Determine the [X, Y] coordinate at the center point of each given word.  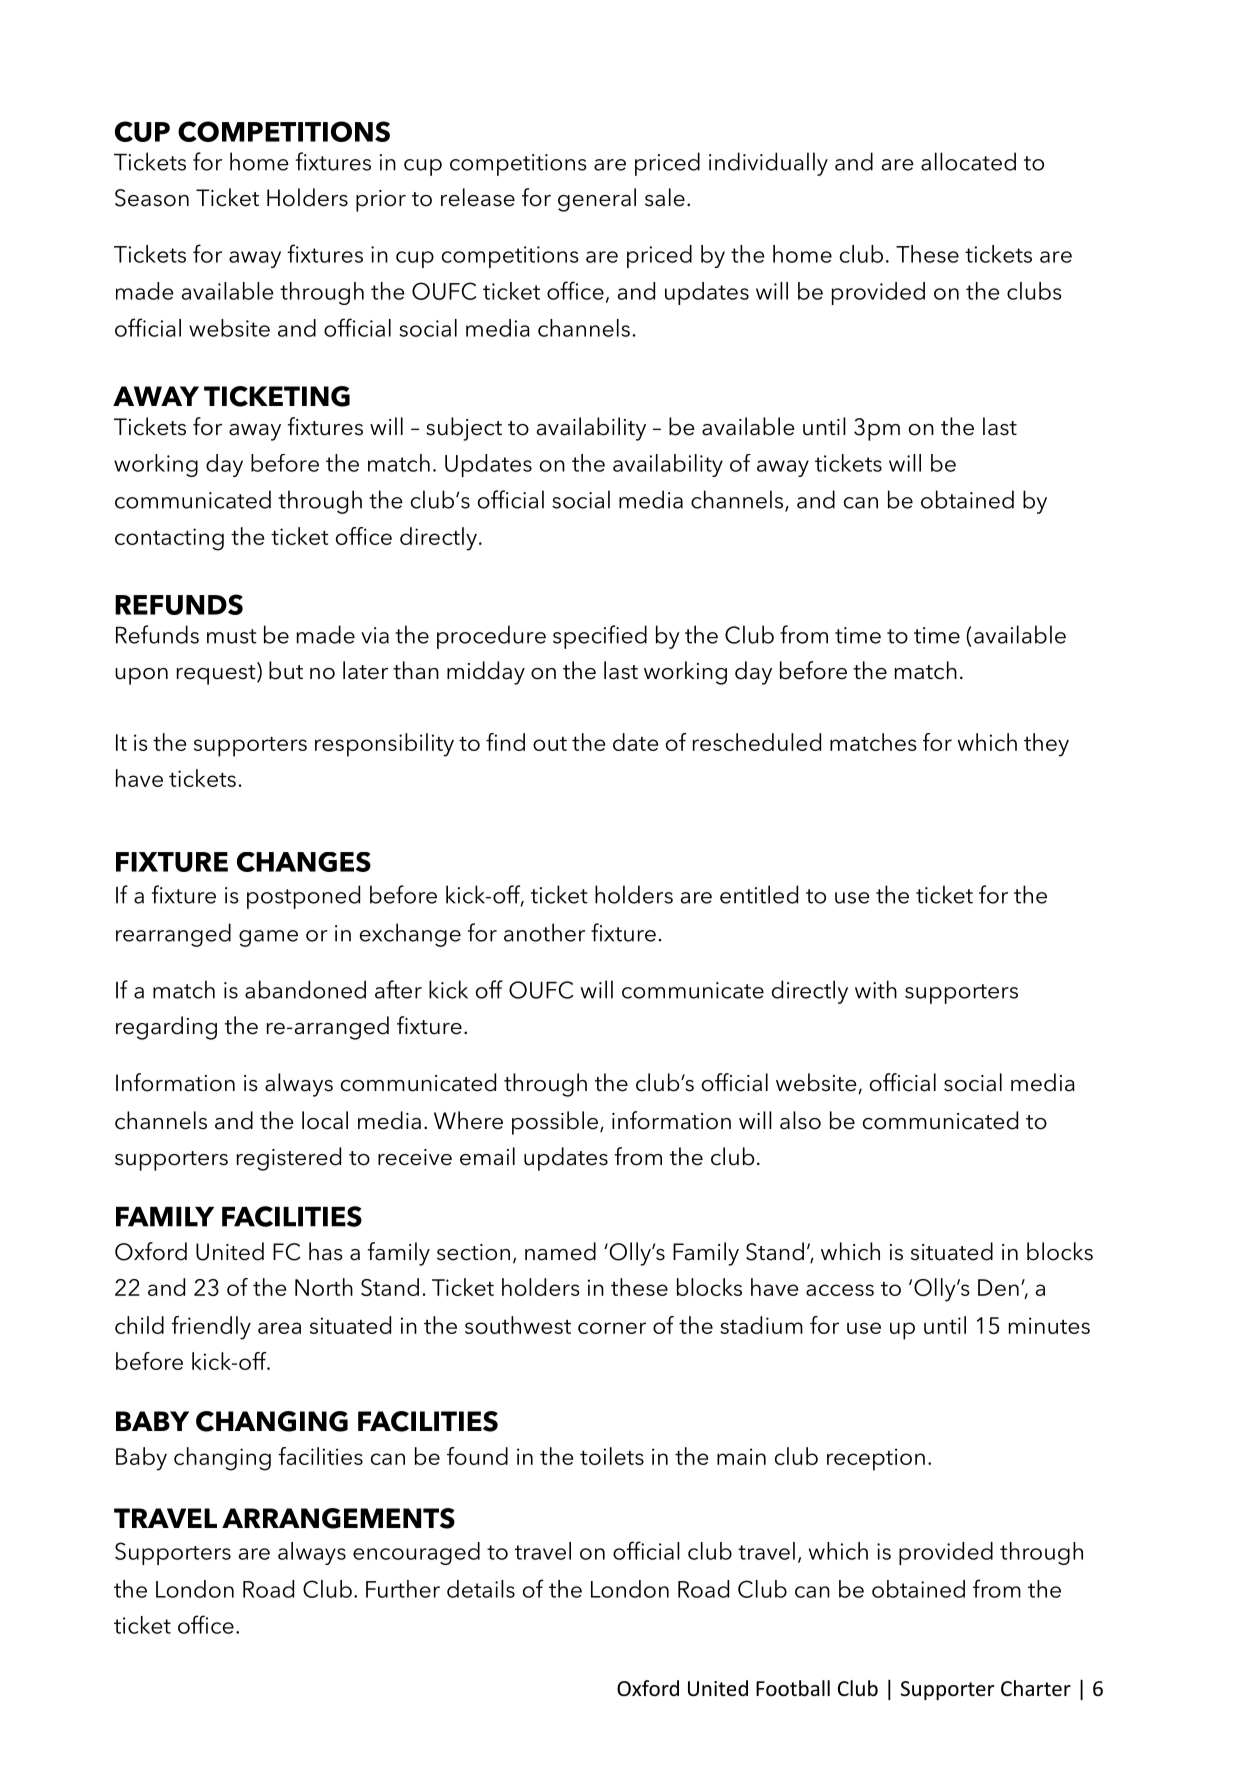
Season [152, 198]
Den [998, 1287]
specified [600, 637]
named [560, 1251]
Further [403, 1589]
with [876, 989]
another [544, 932]
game [268, 938]
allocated [968, 161]
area [279, 1328]
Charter [1036, 1688]
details [481, 1589]
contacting [169, 539]
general [597, 200]
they [1046, 745]
